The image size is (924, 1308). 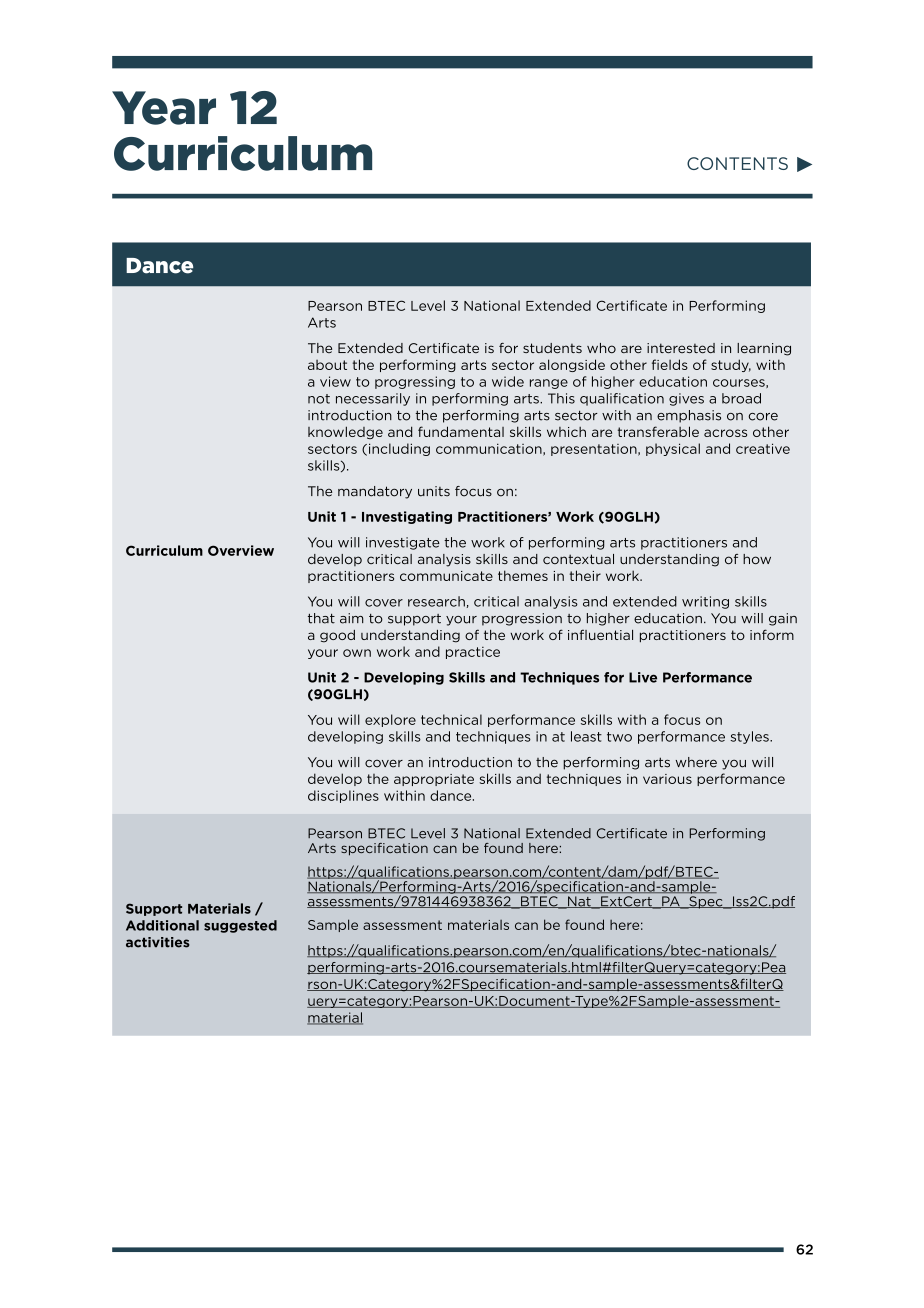 I want to click on Year, so click(x=164, y=108).
